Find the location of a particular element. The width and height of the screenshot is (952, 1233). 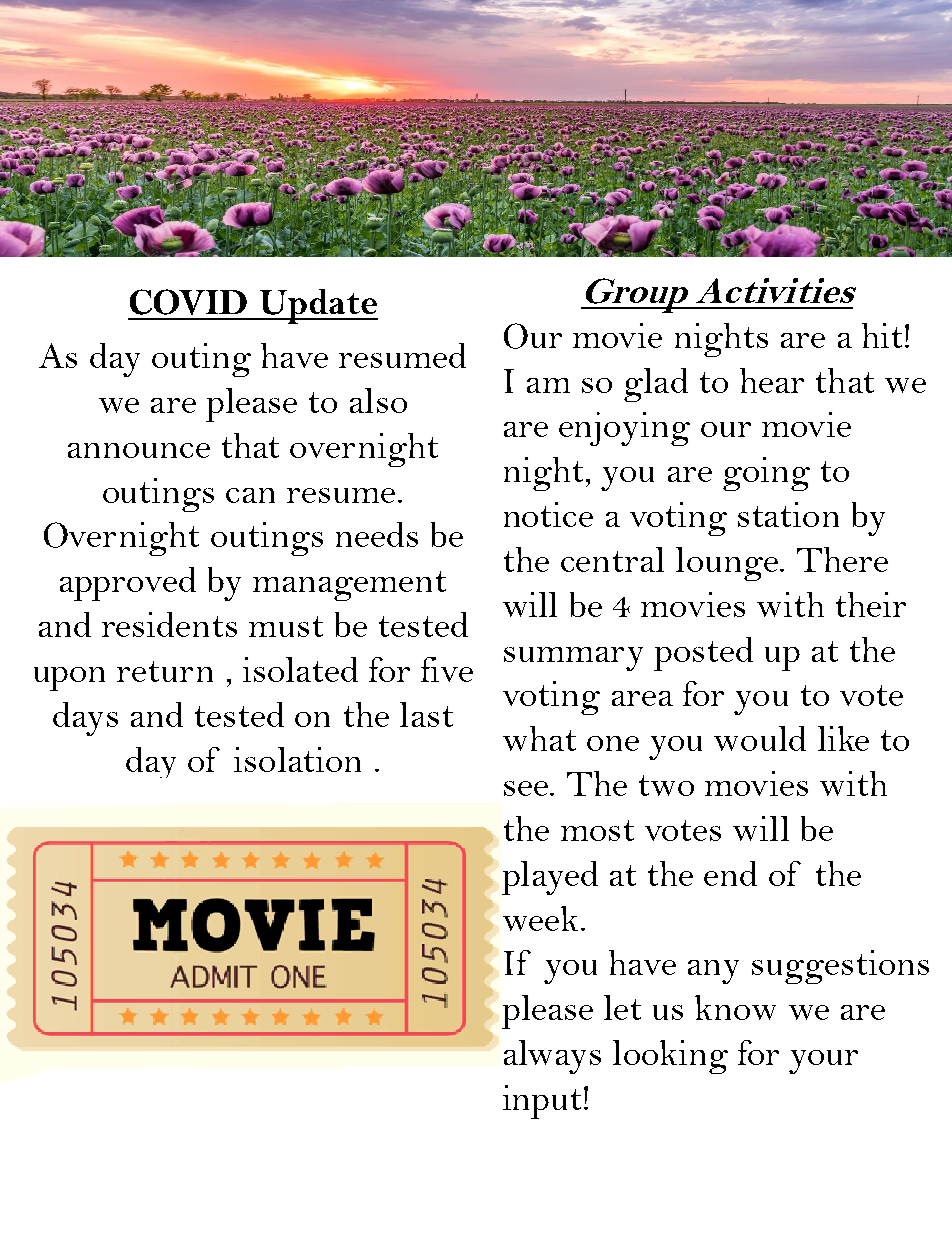

would is located at coordinates (760, 738).
